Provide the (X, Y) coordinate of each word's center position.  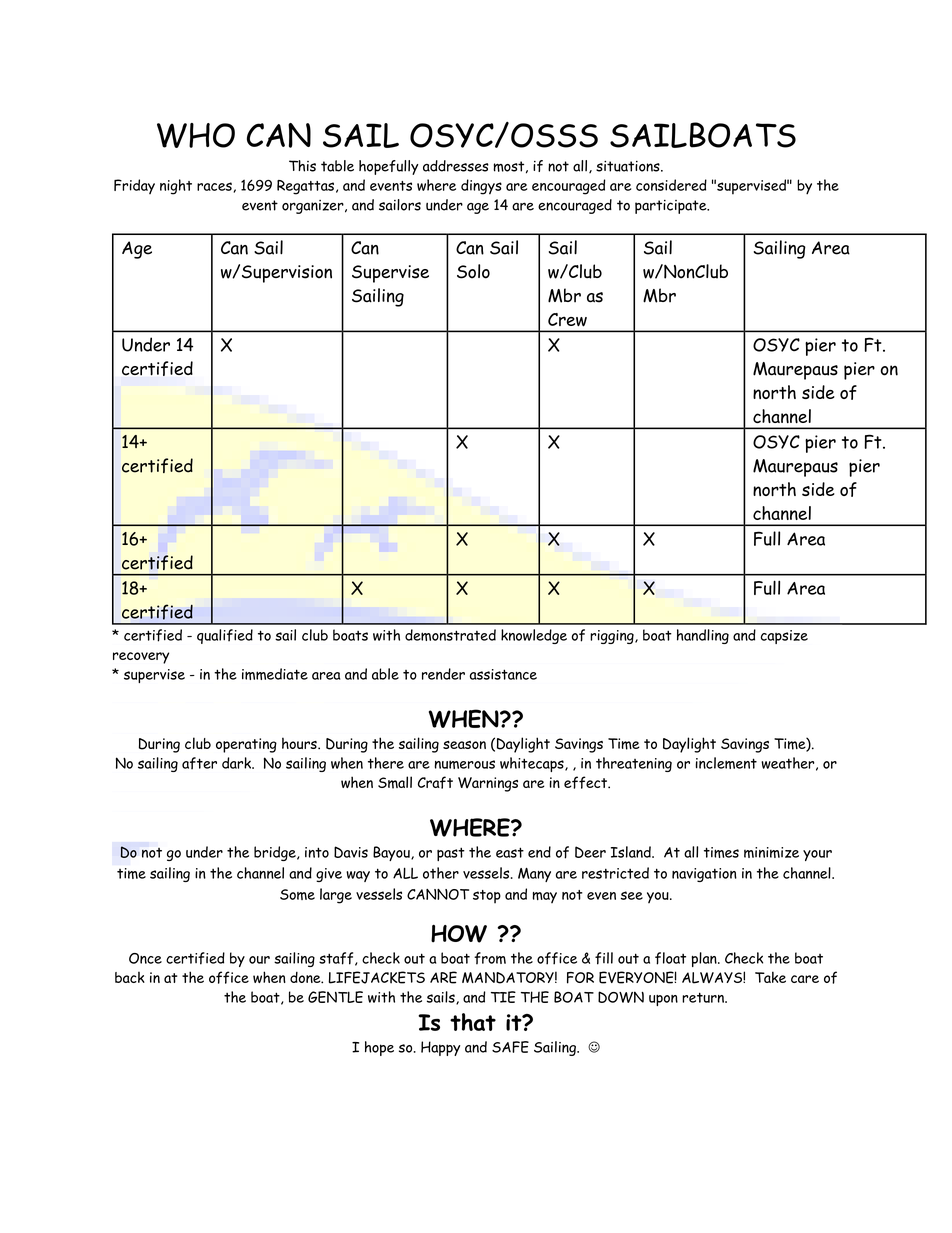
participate (672, 207)
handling (703, 636)
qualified (225, 636)
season (464, 745)
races (214, 186)
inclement (726, 763)
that (473, 1022)
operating (246, 745)
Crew (567, 320)
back (130, 977)
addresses (456, 166)
